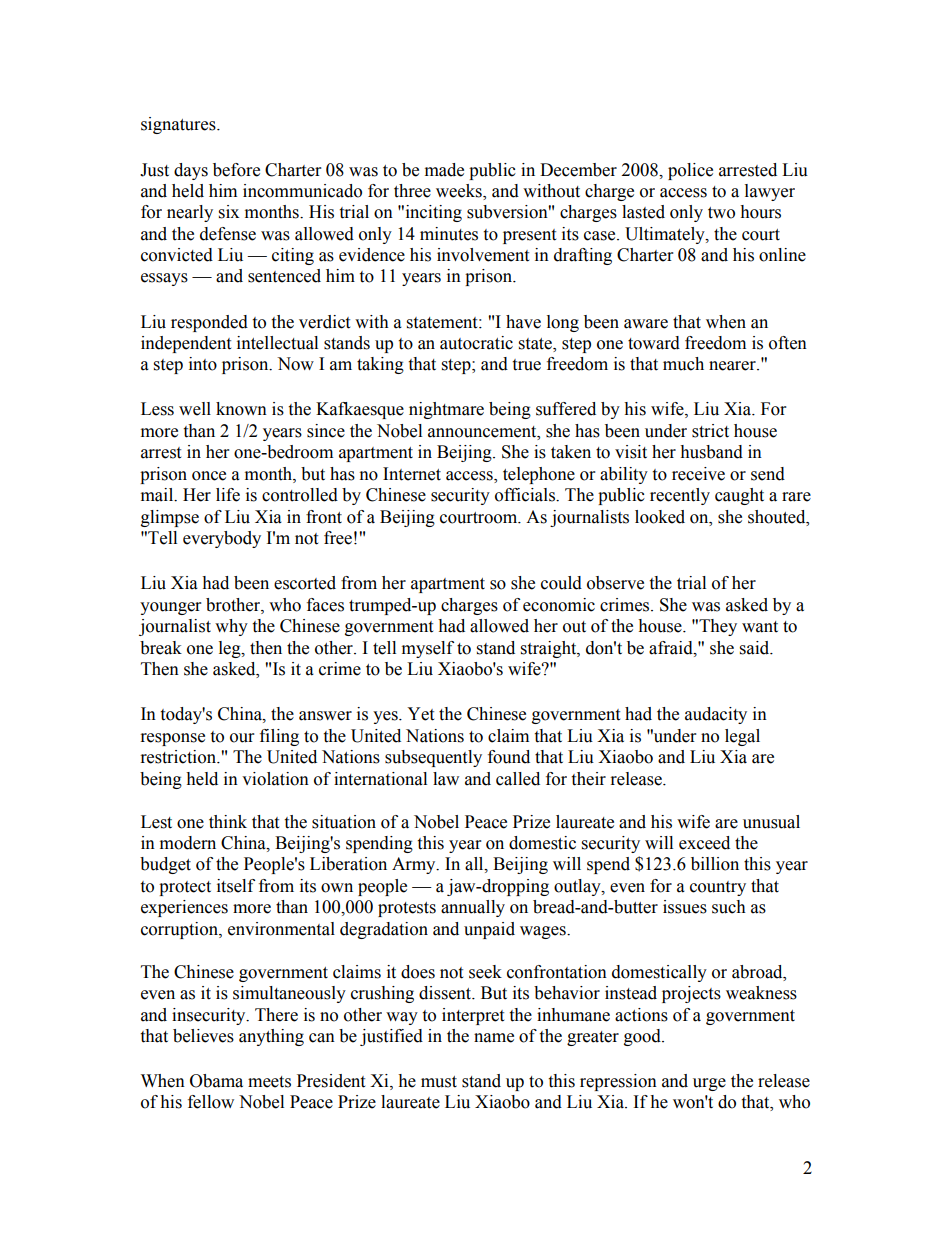  I want to click on Obama, so click(216, 1081).
